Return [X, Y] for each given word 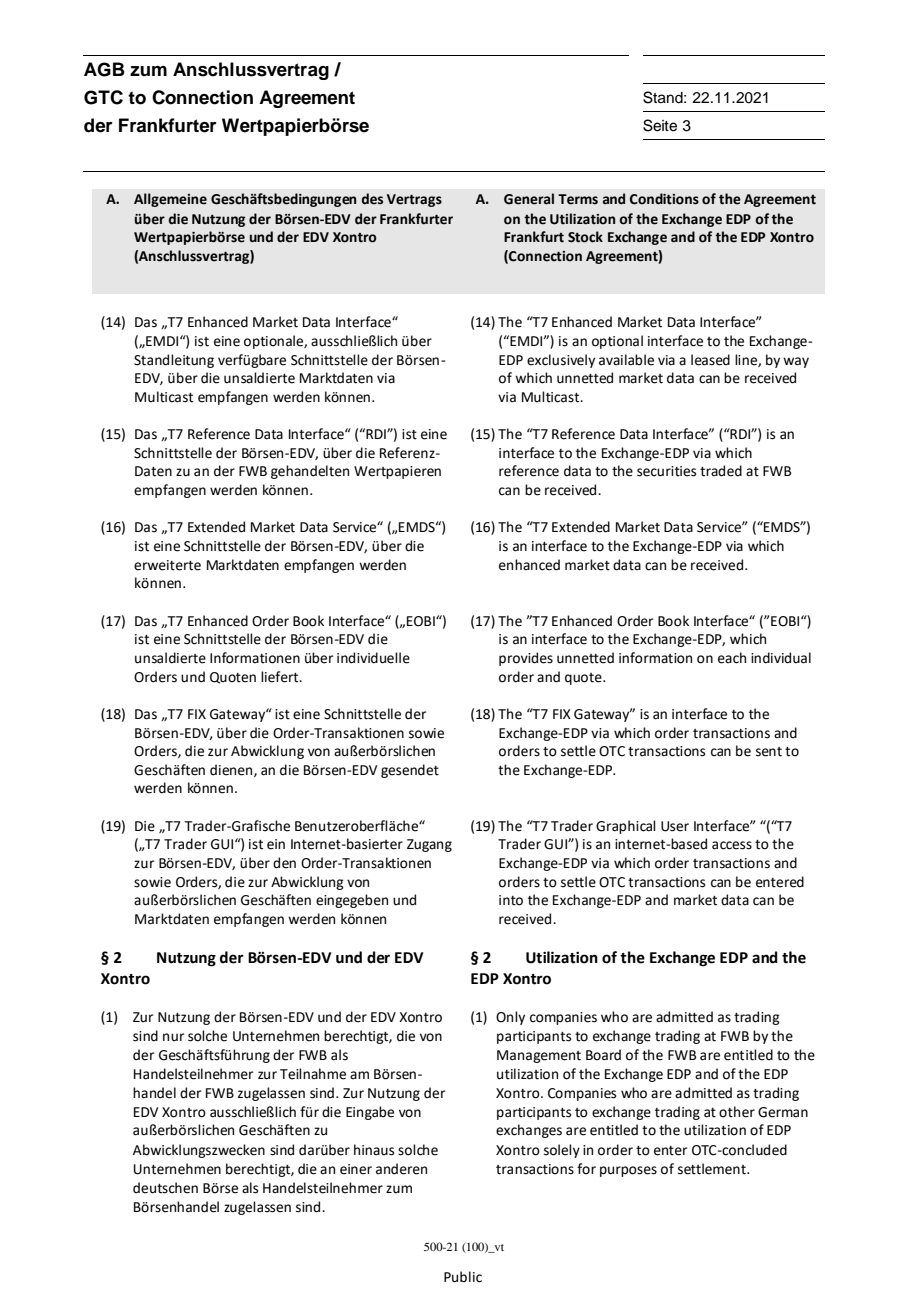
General [529, 199]
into [511, 900]
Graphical [626, 827]
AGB [104, 69]
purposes [628, 1171]
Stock [585, 237]
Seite [660, 125]
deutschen [165, 1188]
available [626, 360]
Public [463, 1277]
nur [173, 1037]
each [732, 658]
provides [526, 659]
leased [710, 360]
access [732, 845]
